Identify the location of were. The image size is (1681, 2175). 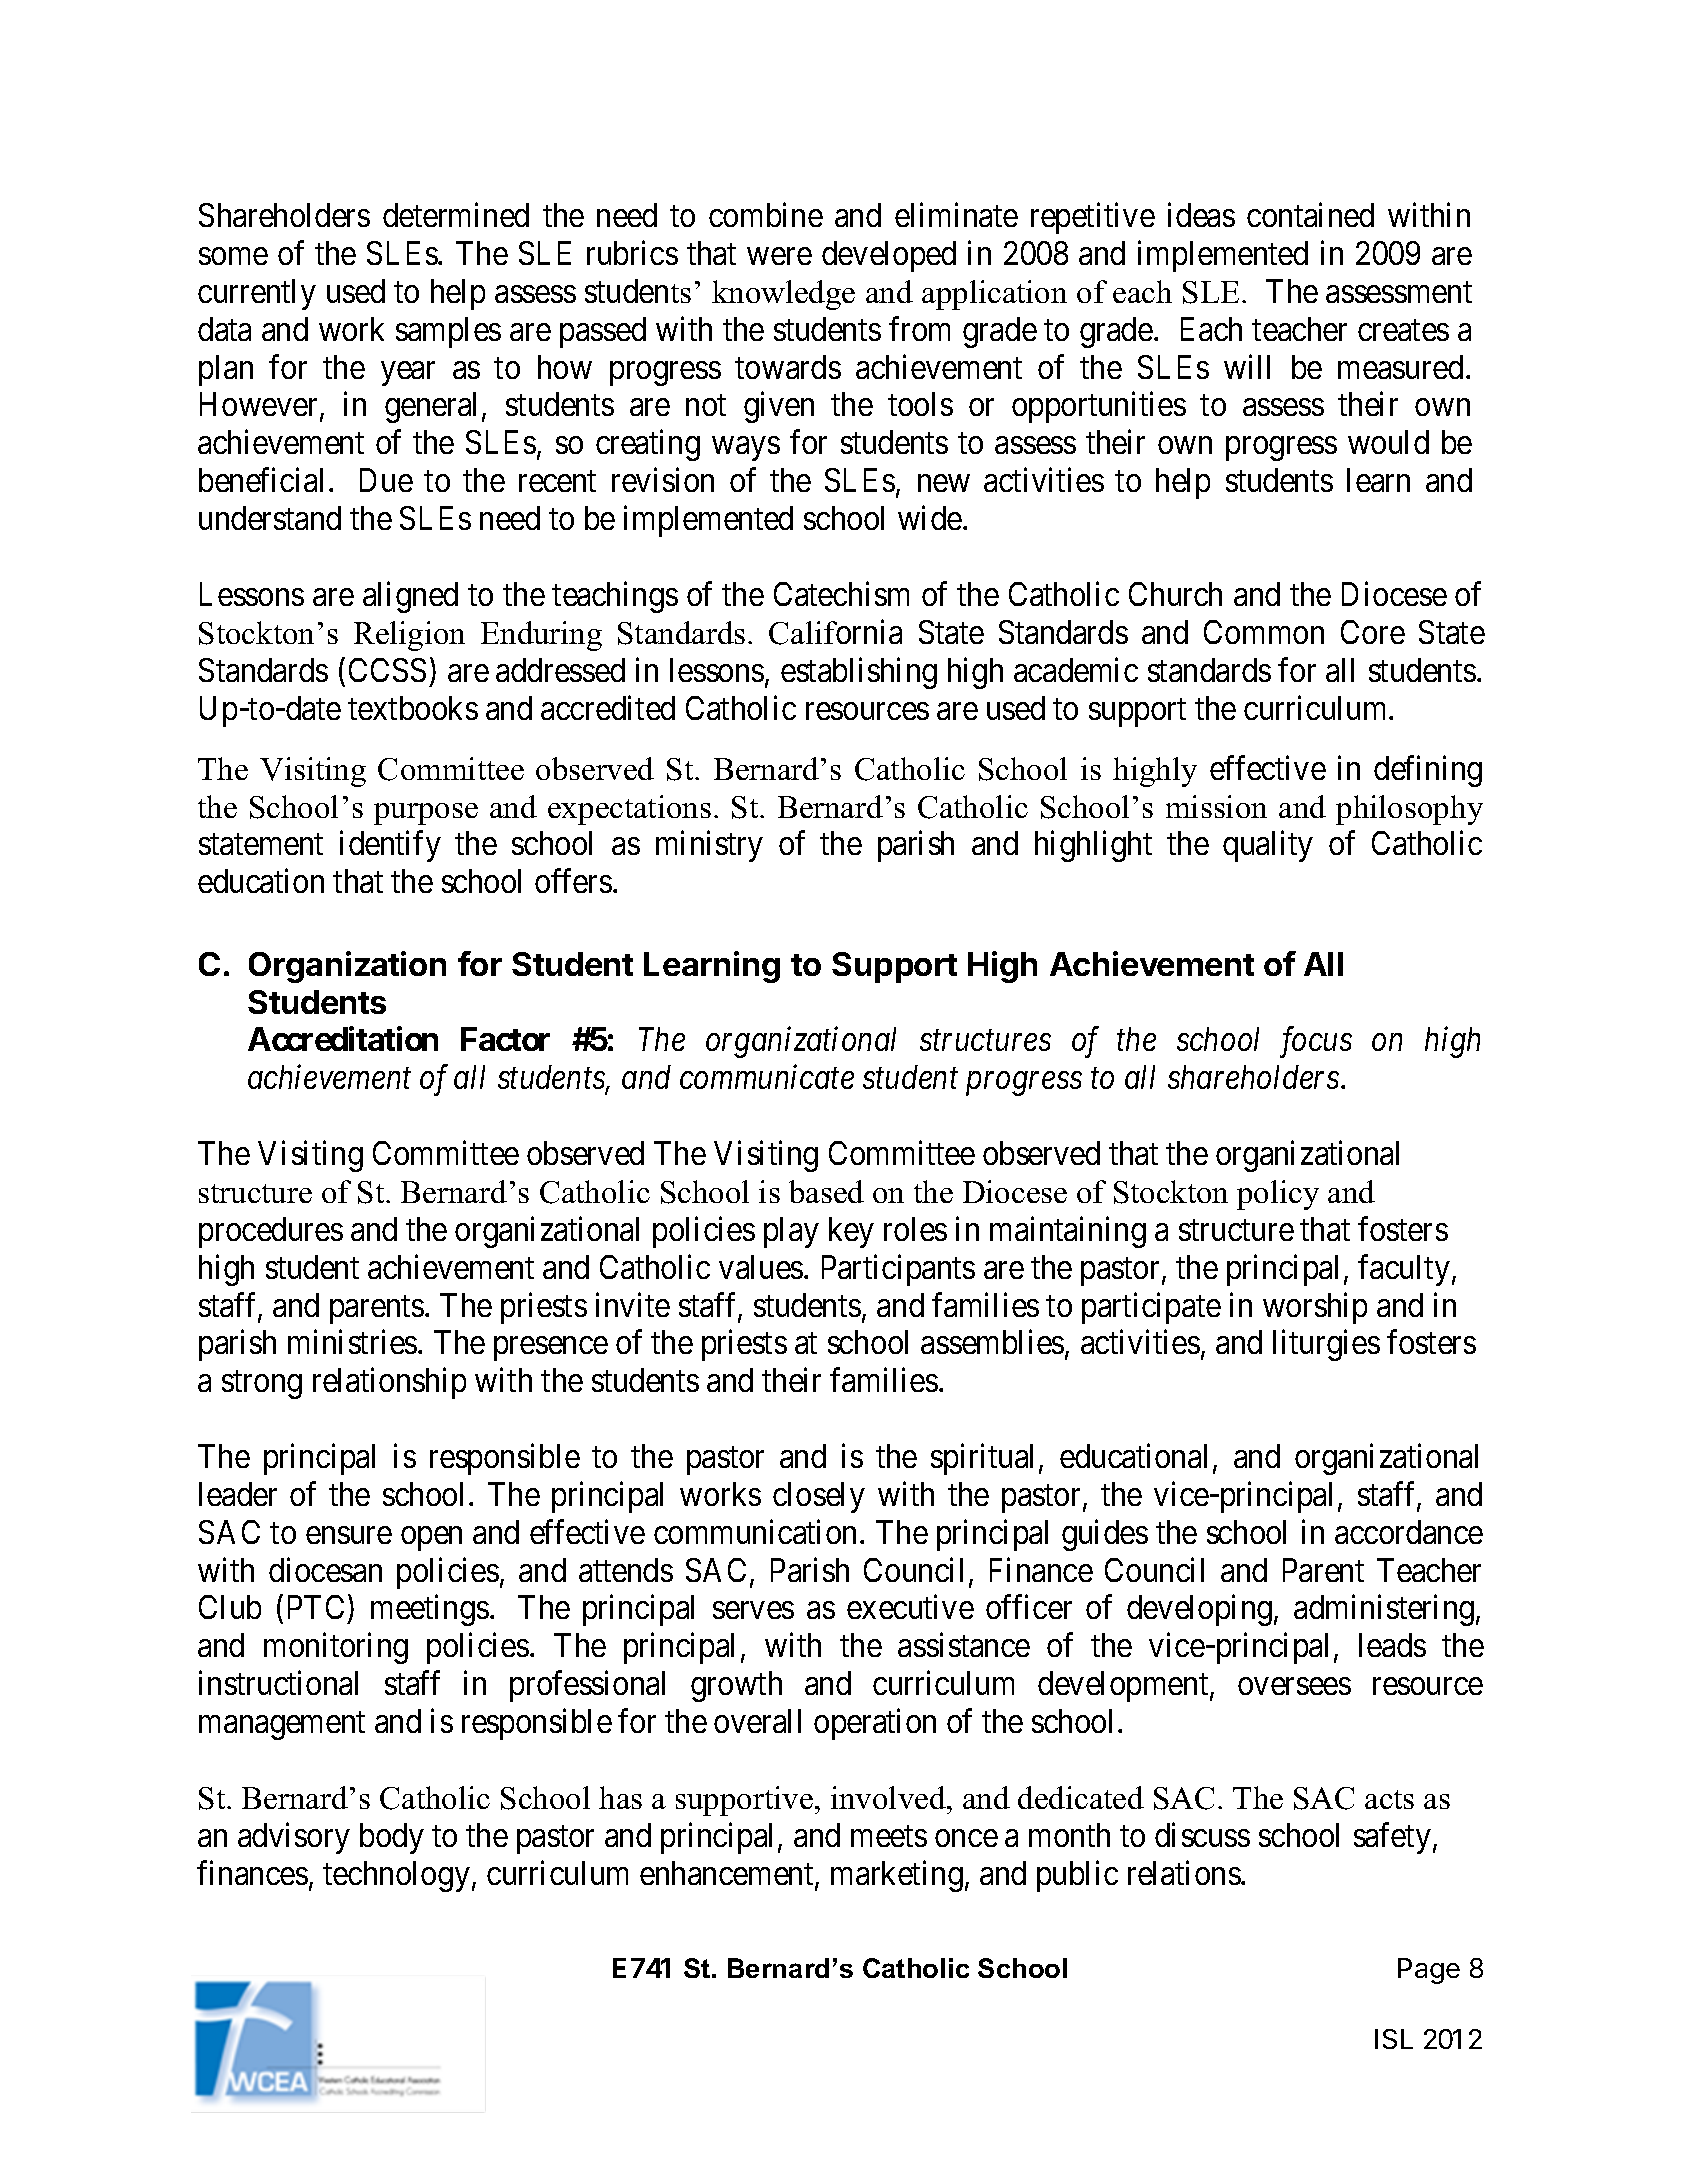
(779, 256).
